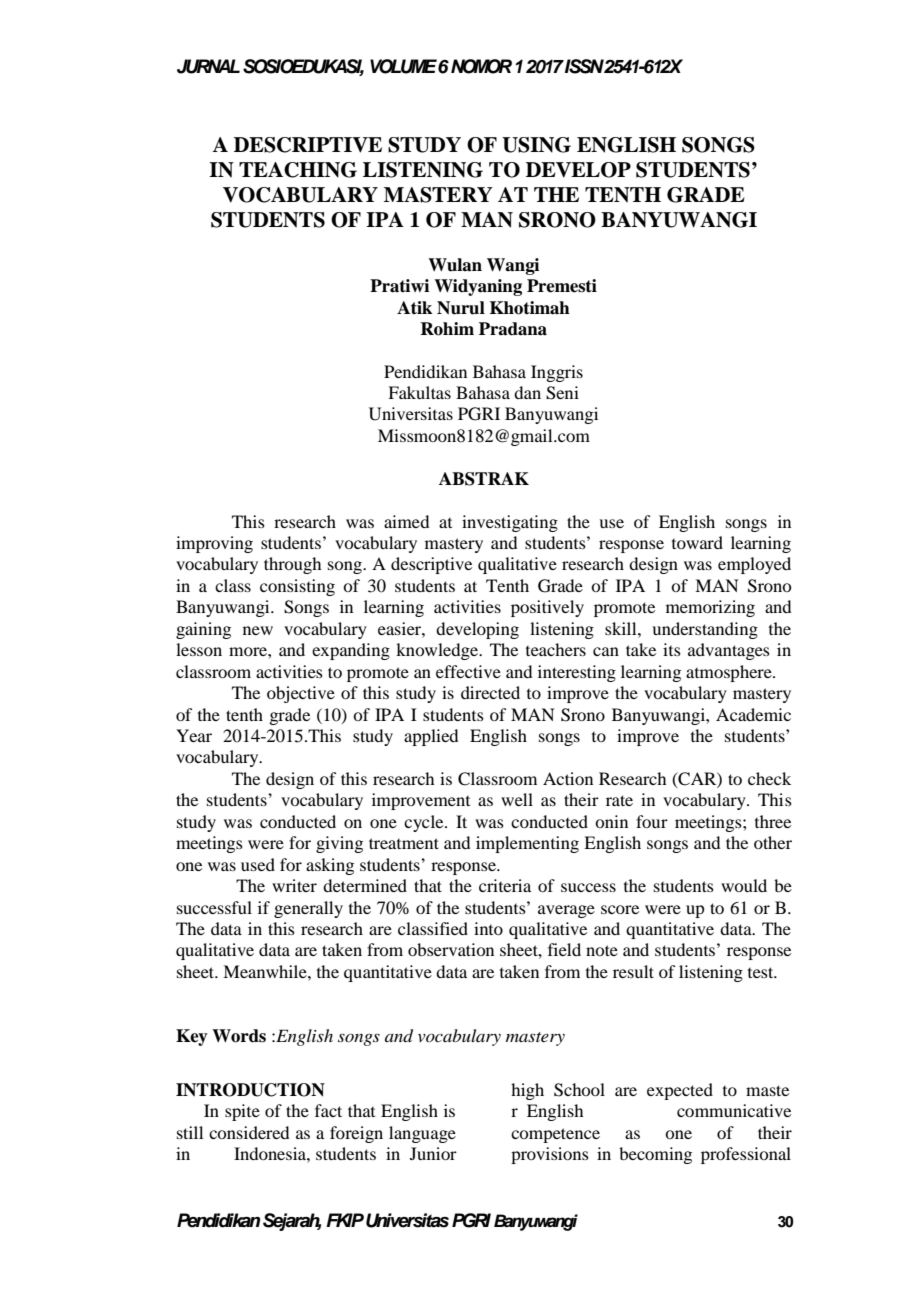  Describe the element at coordinates (536, 145) in the image. I see `USING` at that location.
